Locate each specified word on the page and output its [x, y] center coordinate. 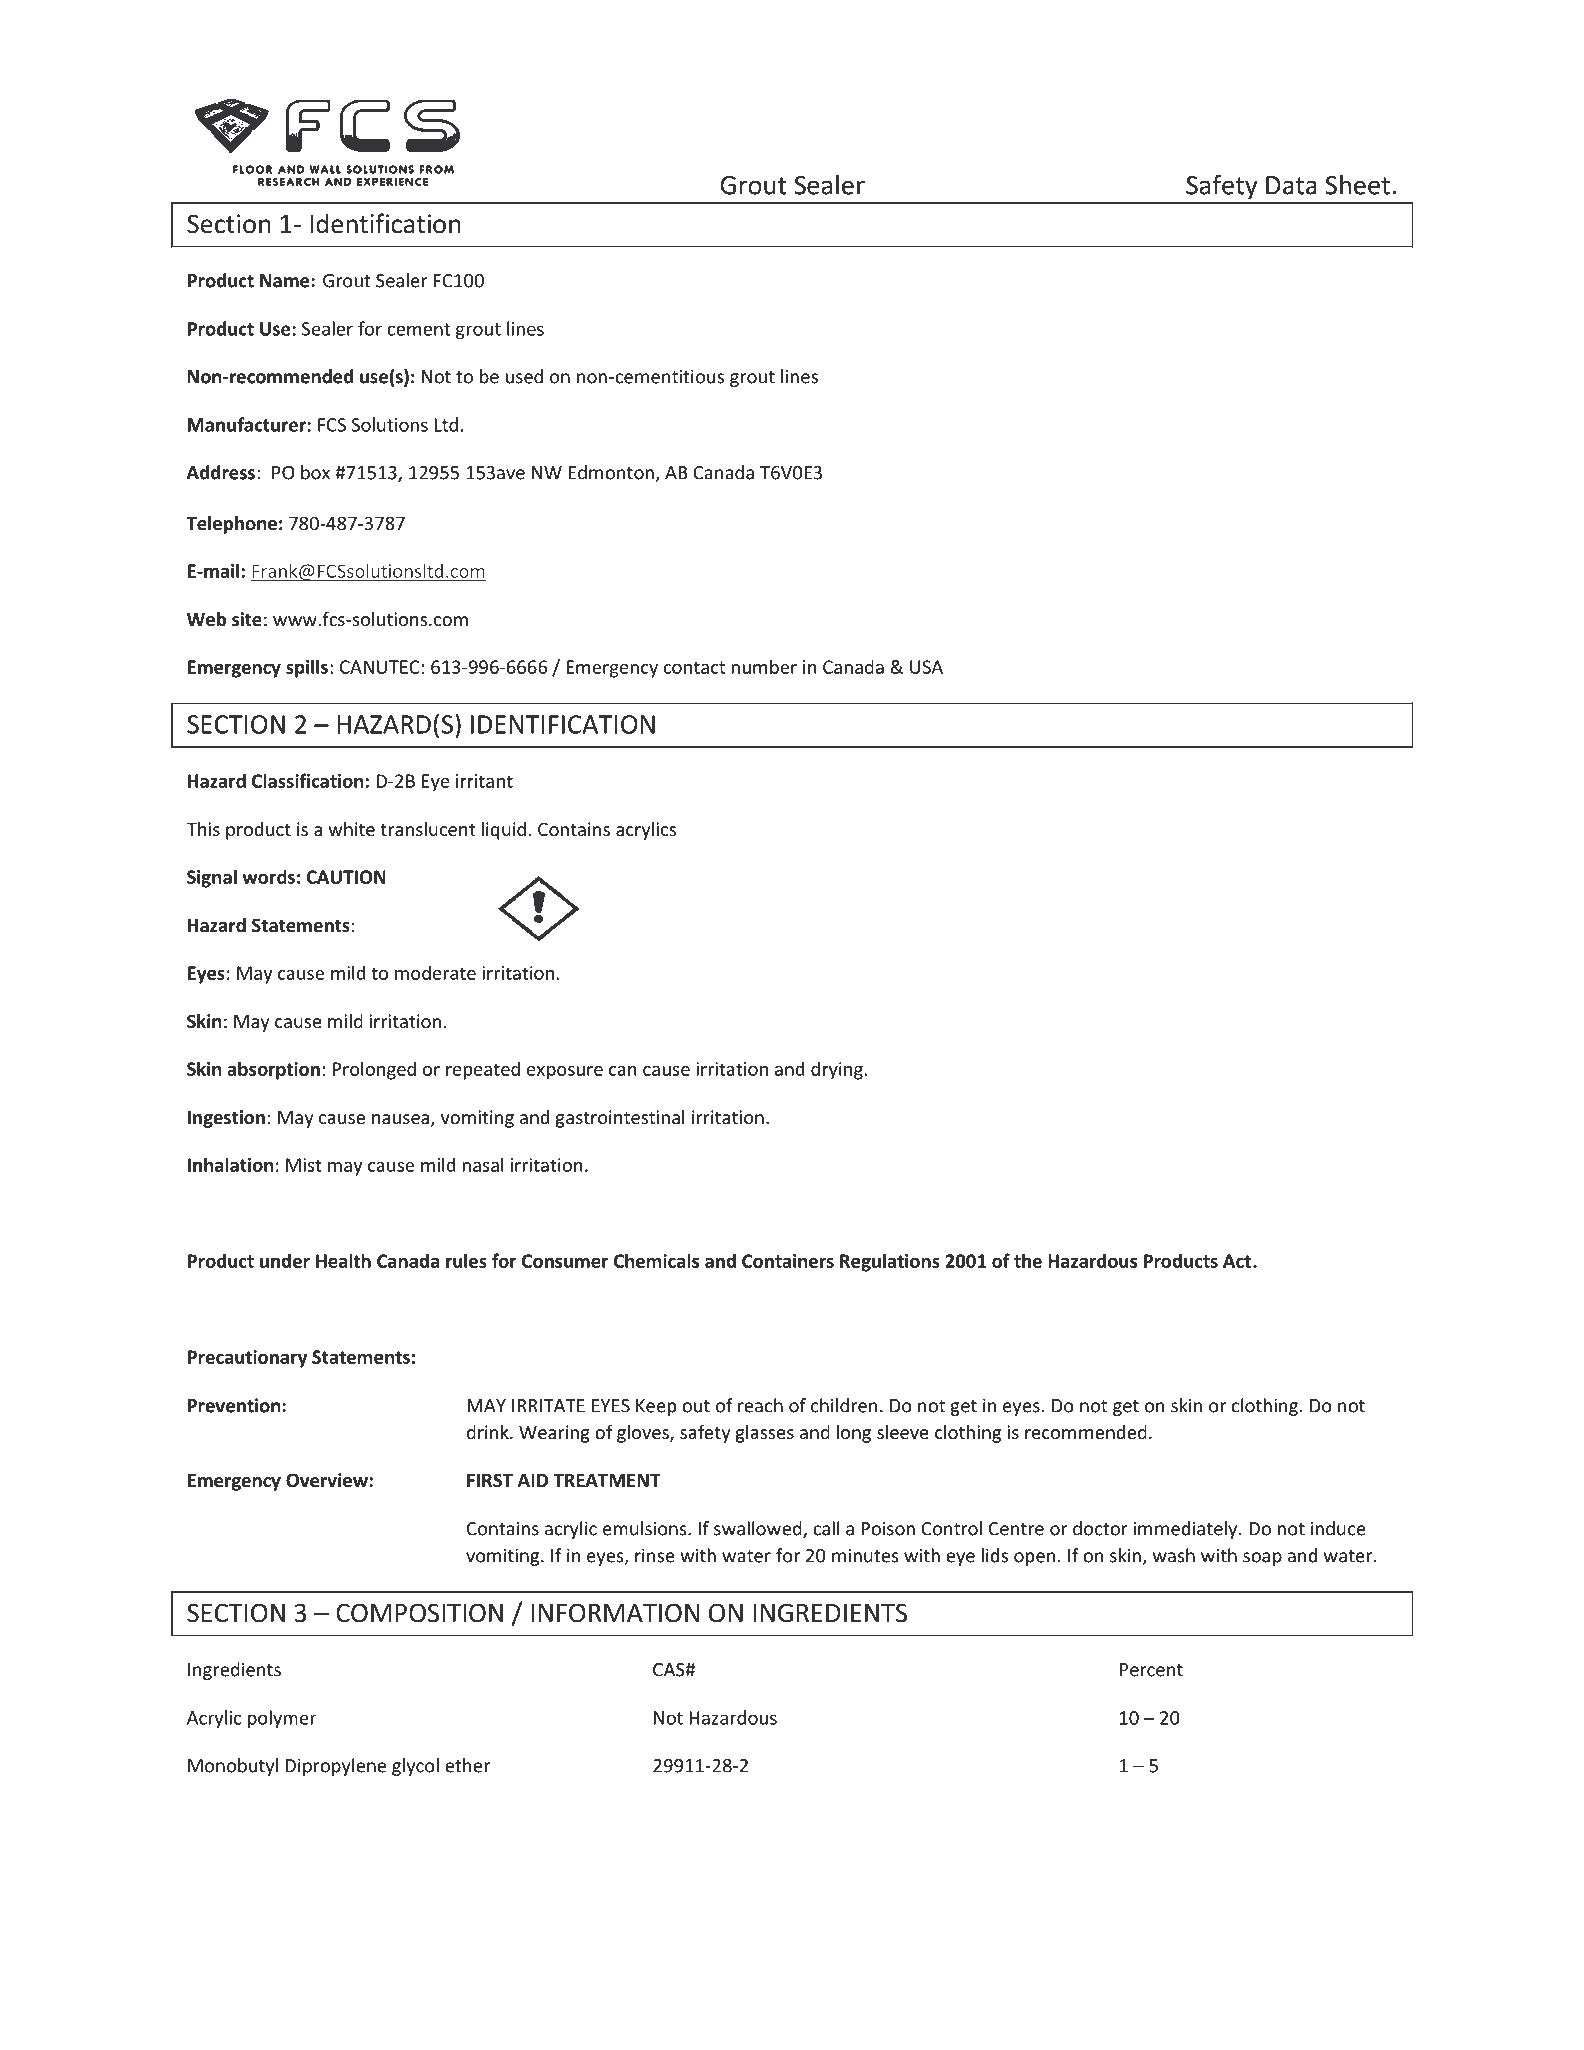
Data [1291, 185]
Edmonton [611, 472]
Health [343, 1260]
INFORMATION [615, 1613]
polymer [282, 1719]
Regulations [890, 1262]
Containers [788, 1261]
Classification [307, 780]
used [524, 376]
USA [926, 667]
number [764, 666]
